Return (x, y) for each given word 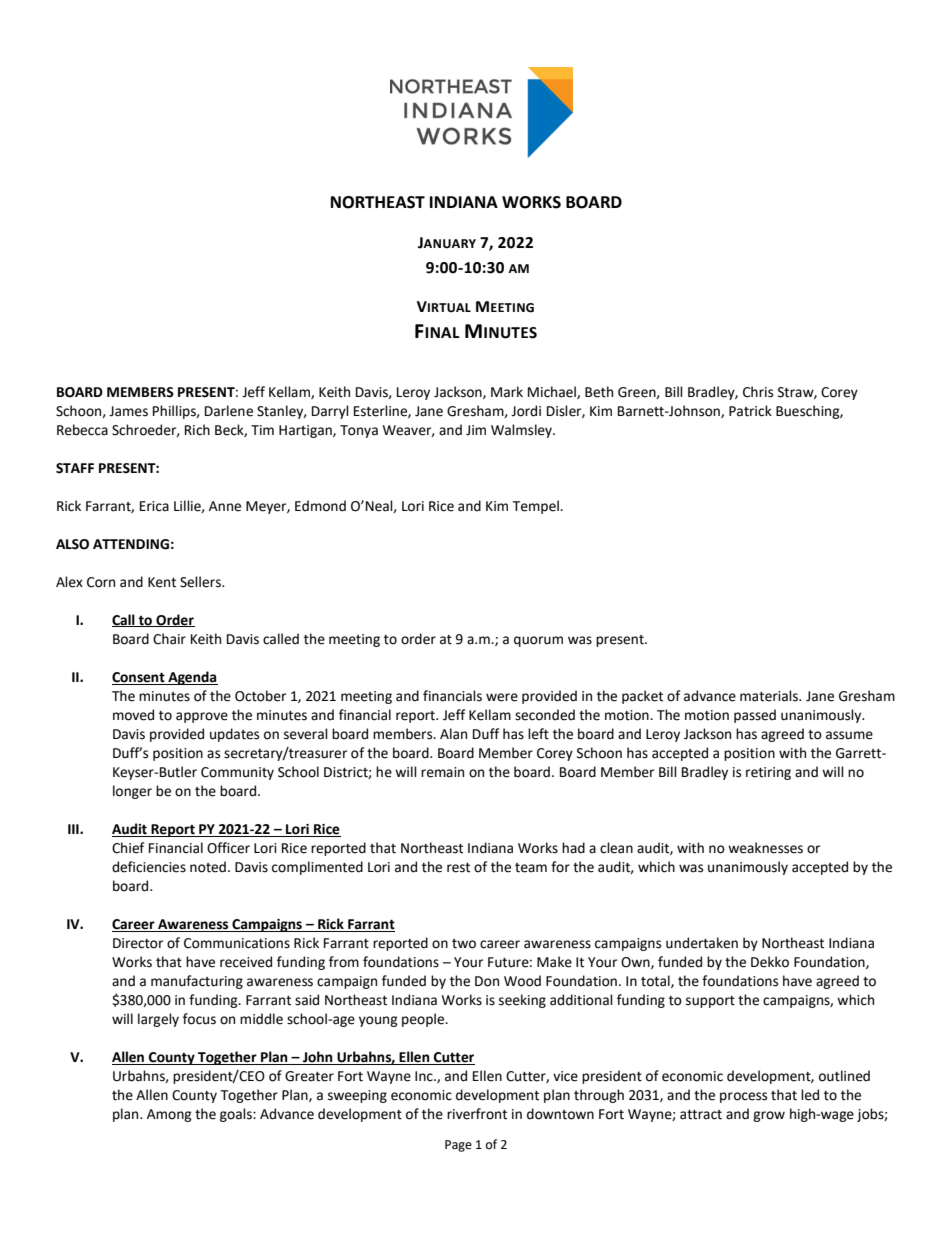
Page (458, 1146)
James (128, 411)
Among (169, 1115)
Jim (476, 430)
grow (769, 1116)
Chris (758, 392)
